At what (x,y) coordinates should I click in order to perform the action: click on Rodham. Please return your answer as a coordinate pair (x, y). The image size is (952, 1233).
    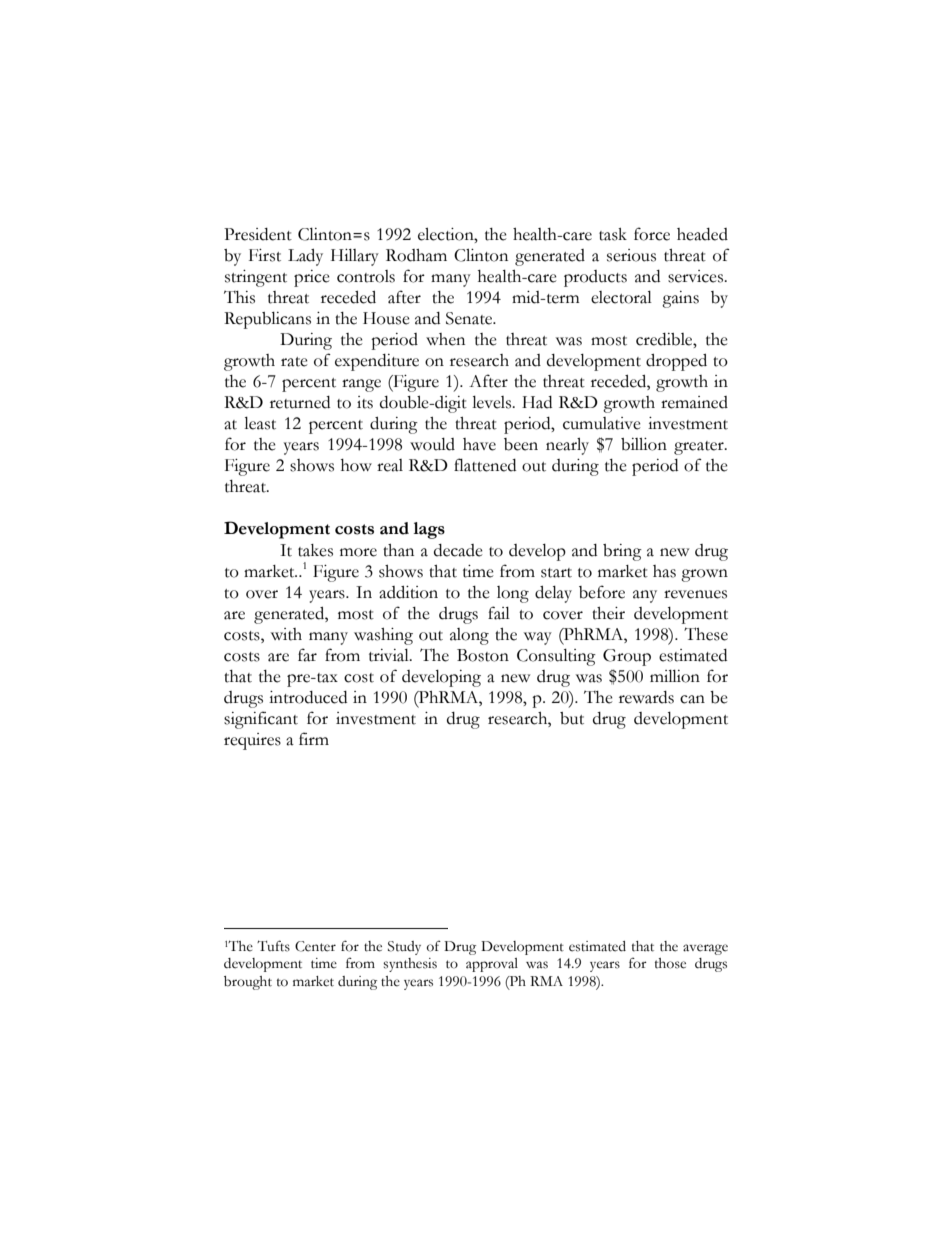
    Looking at the image, I should click on (416, 255).
